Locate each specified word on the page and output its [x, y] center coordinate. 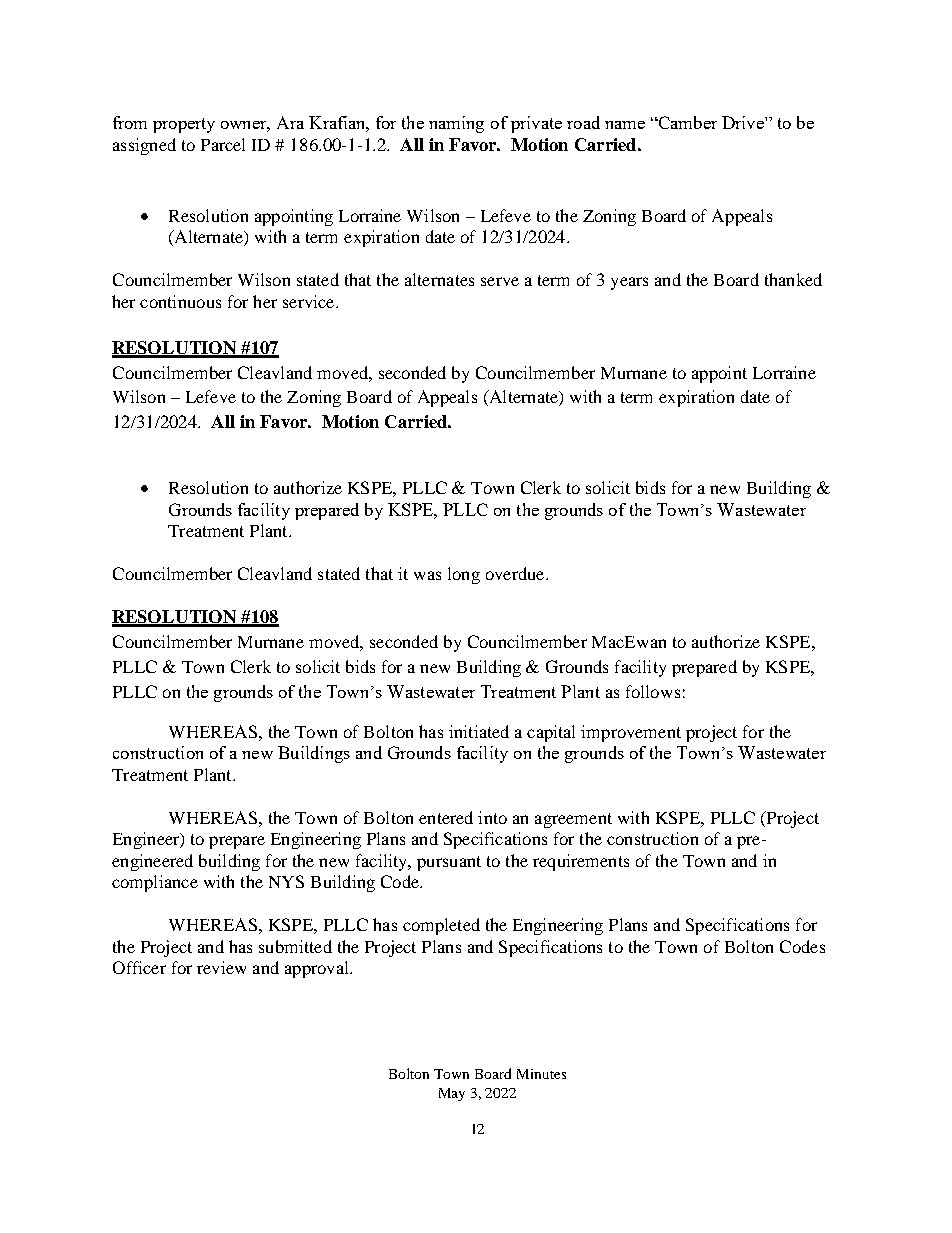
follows [653, 691]
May [452, 1094]
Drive [744, 122]
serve [500, 281]
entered [446, 817]
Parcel [223, 144]
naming [456, 124]
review [221, 967]
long [464, 575]
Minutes [541, 1074]
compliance [155, 883]
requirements [581, 862]
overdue [516, 573]
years [629, 283]
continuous [180, 301]
